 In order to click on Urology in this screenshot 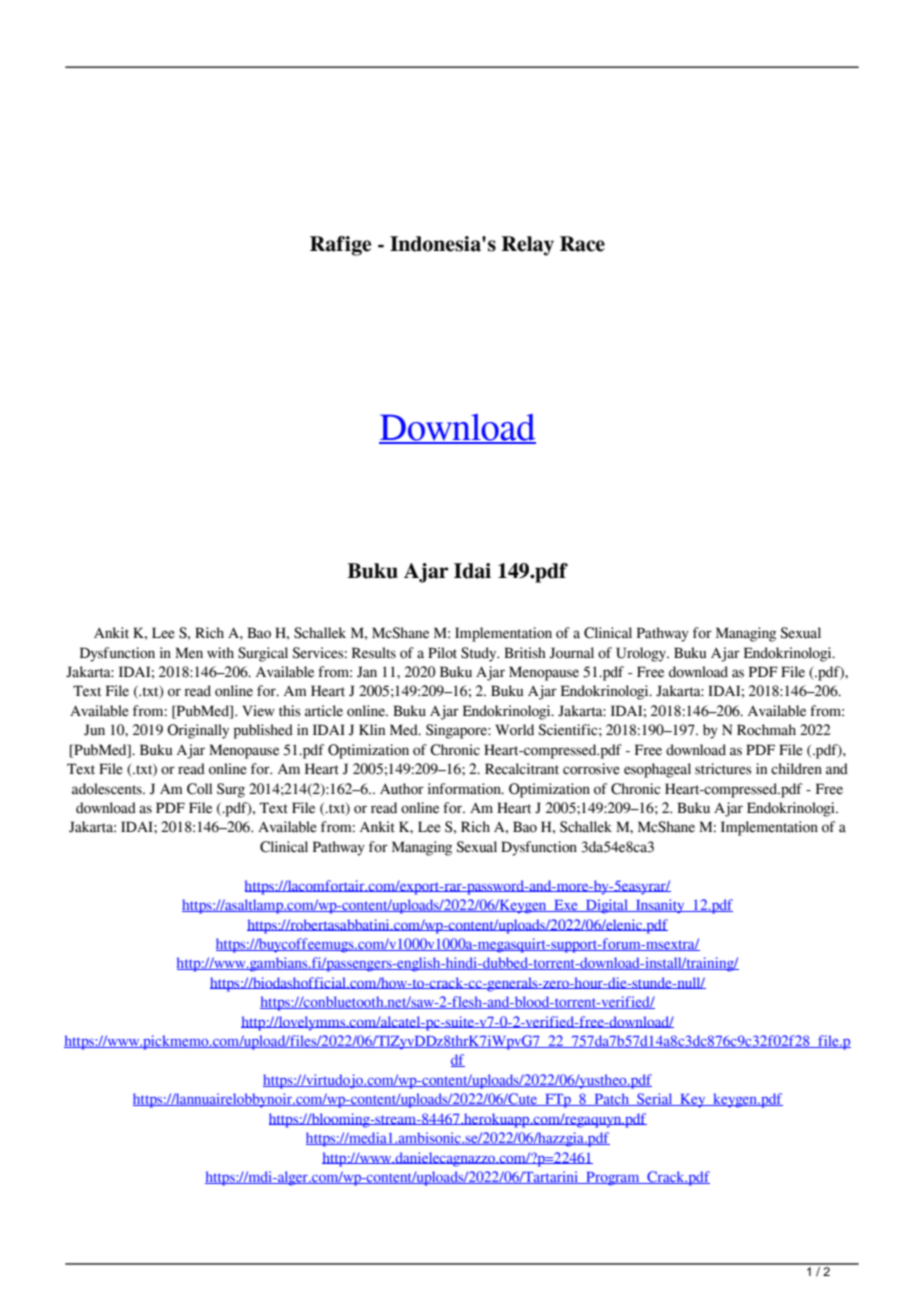, I will do `click(642, 654)`.
